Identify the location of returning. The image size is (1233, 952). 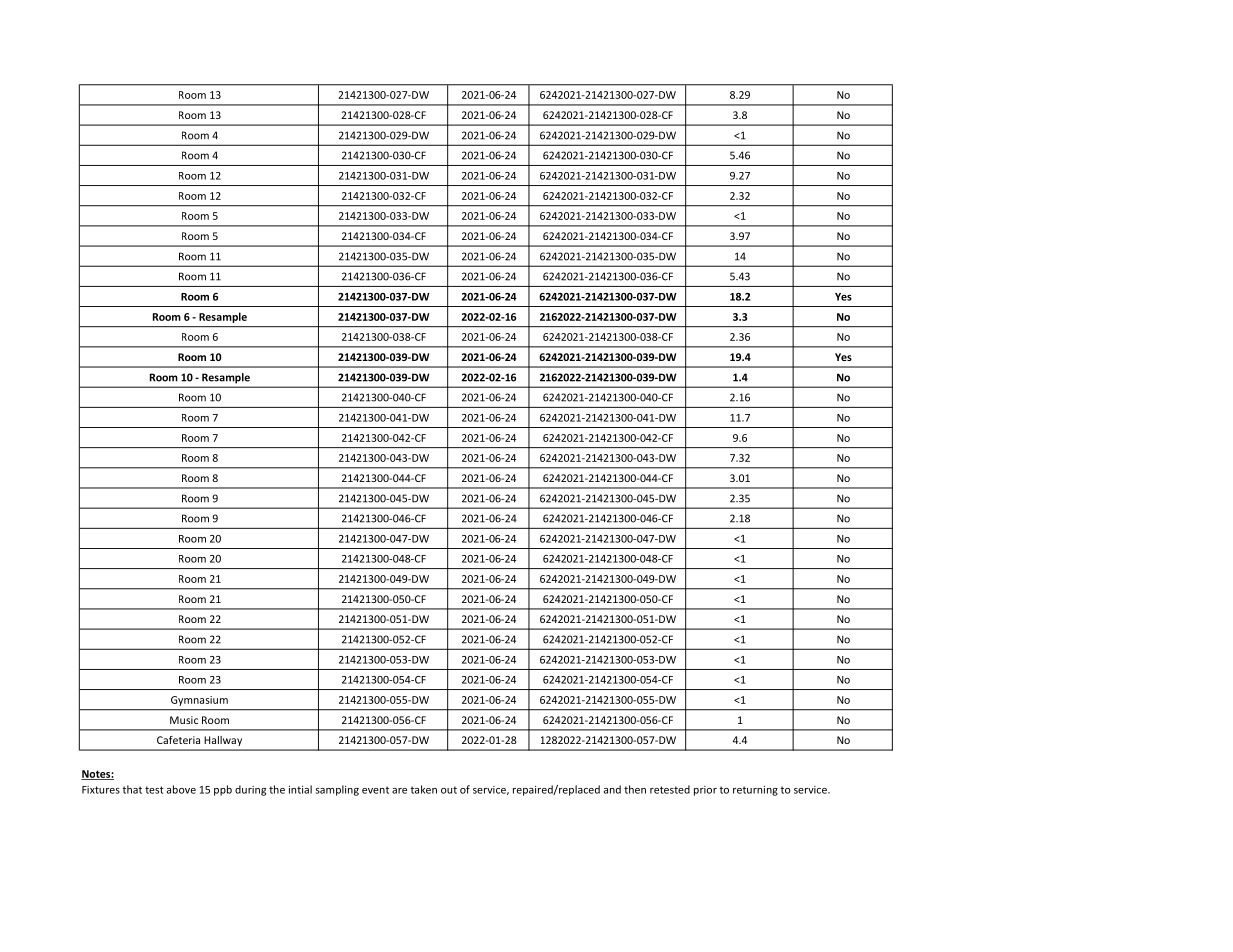
(755, 791).
